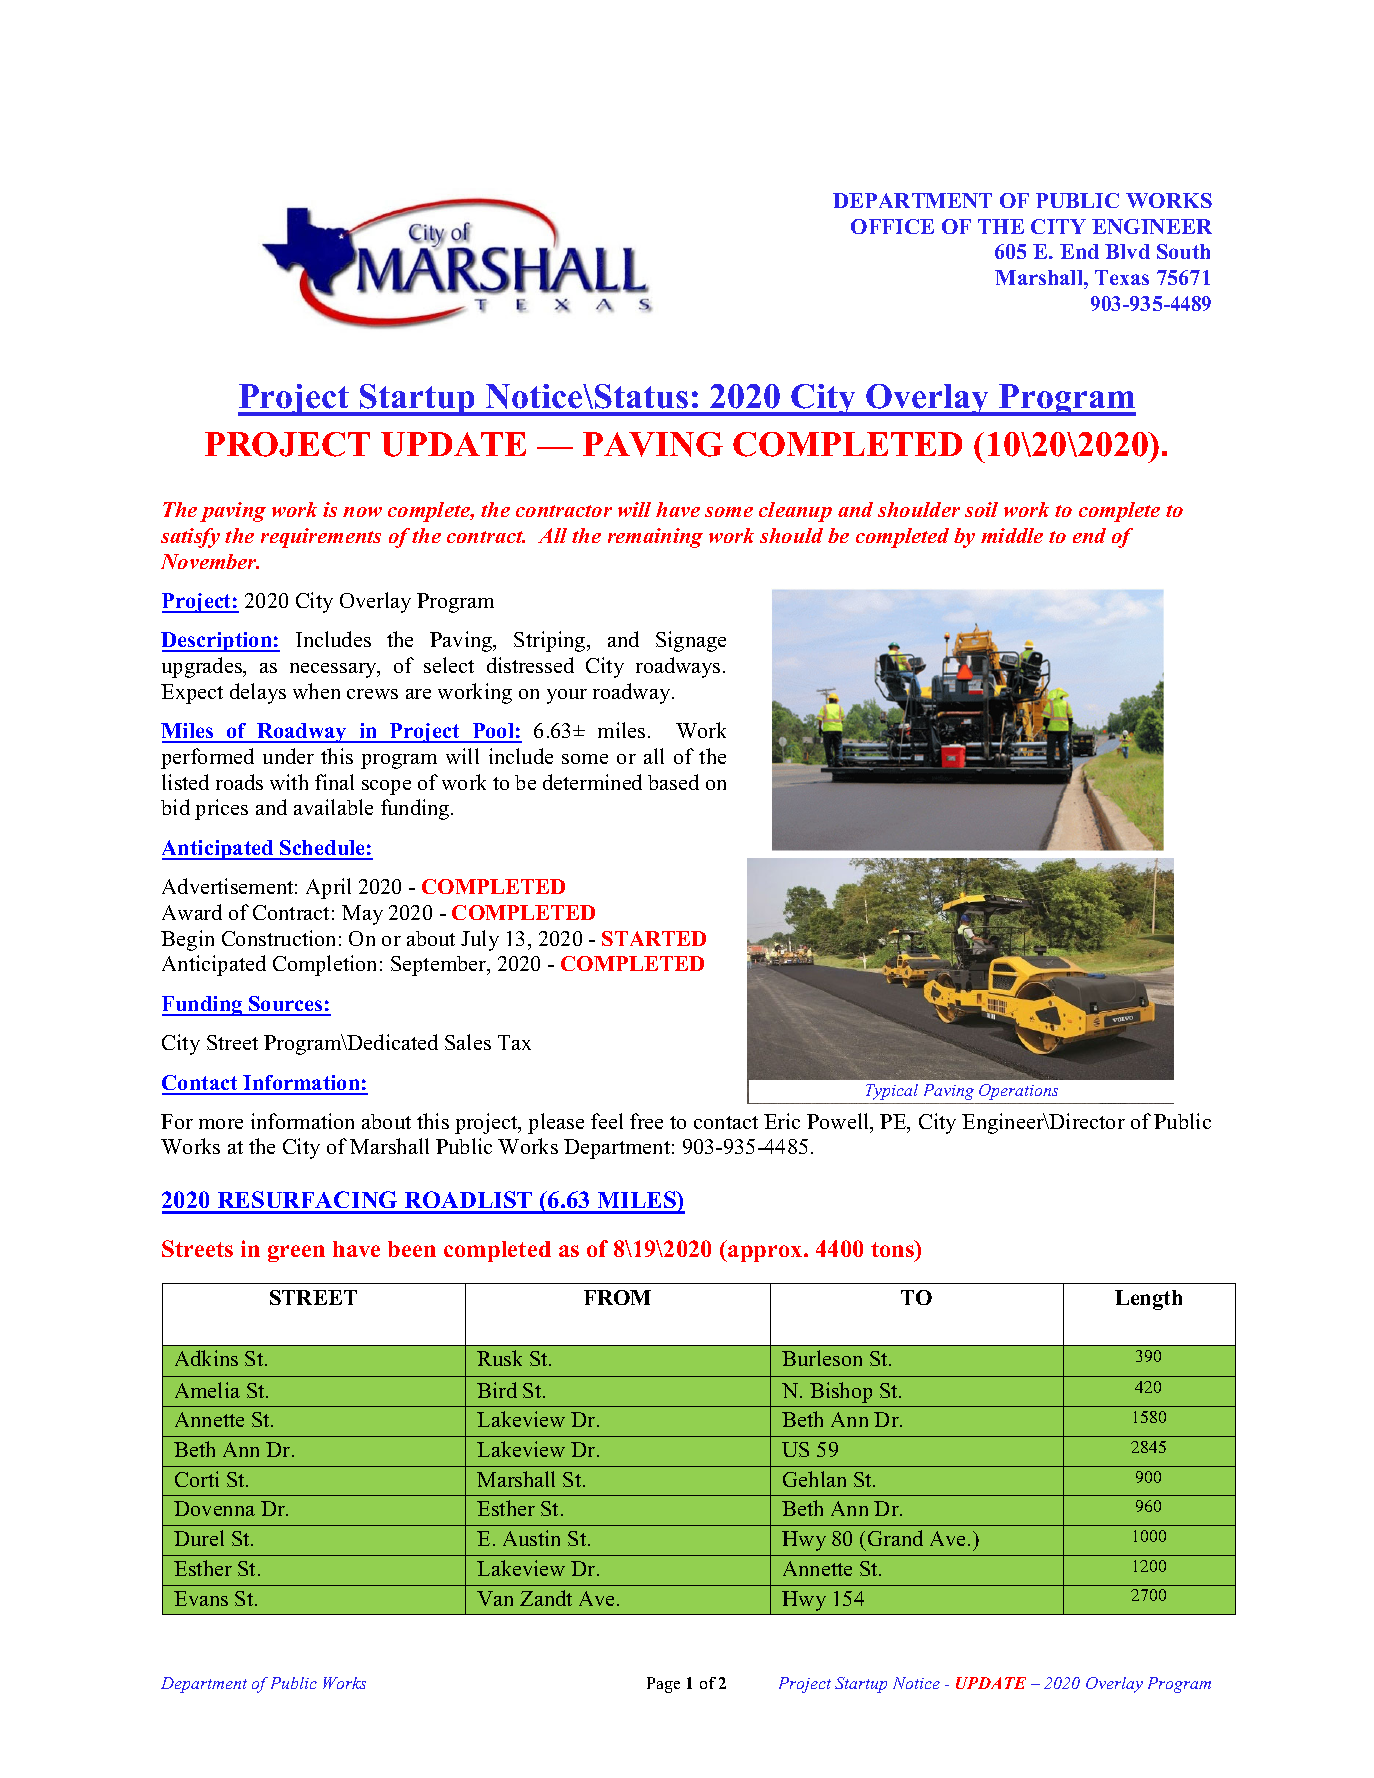 The width and height of the image is (1374, 1778). What do you see at coordinates (334, 670) in the image?
I see `necessary` at bounding box center [334, 670].
